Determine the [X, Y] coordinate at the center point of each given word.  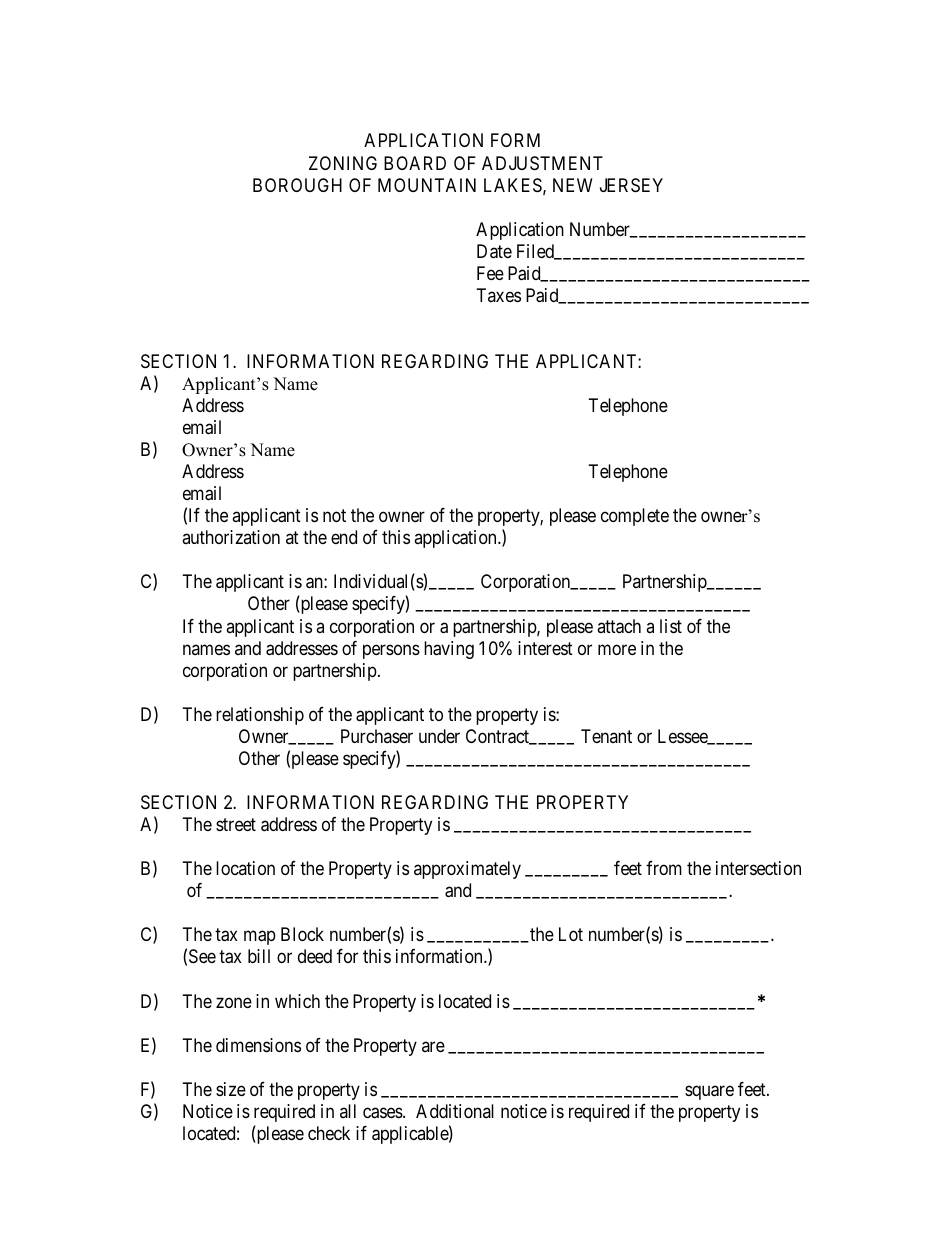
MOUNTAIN [427, 185]
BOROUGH [297, 185]
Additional [455, 1111]
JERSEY [631, 185]
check [329, 1133]
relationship [260, 716]
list [671, 626]
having [449, 650]
